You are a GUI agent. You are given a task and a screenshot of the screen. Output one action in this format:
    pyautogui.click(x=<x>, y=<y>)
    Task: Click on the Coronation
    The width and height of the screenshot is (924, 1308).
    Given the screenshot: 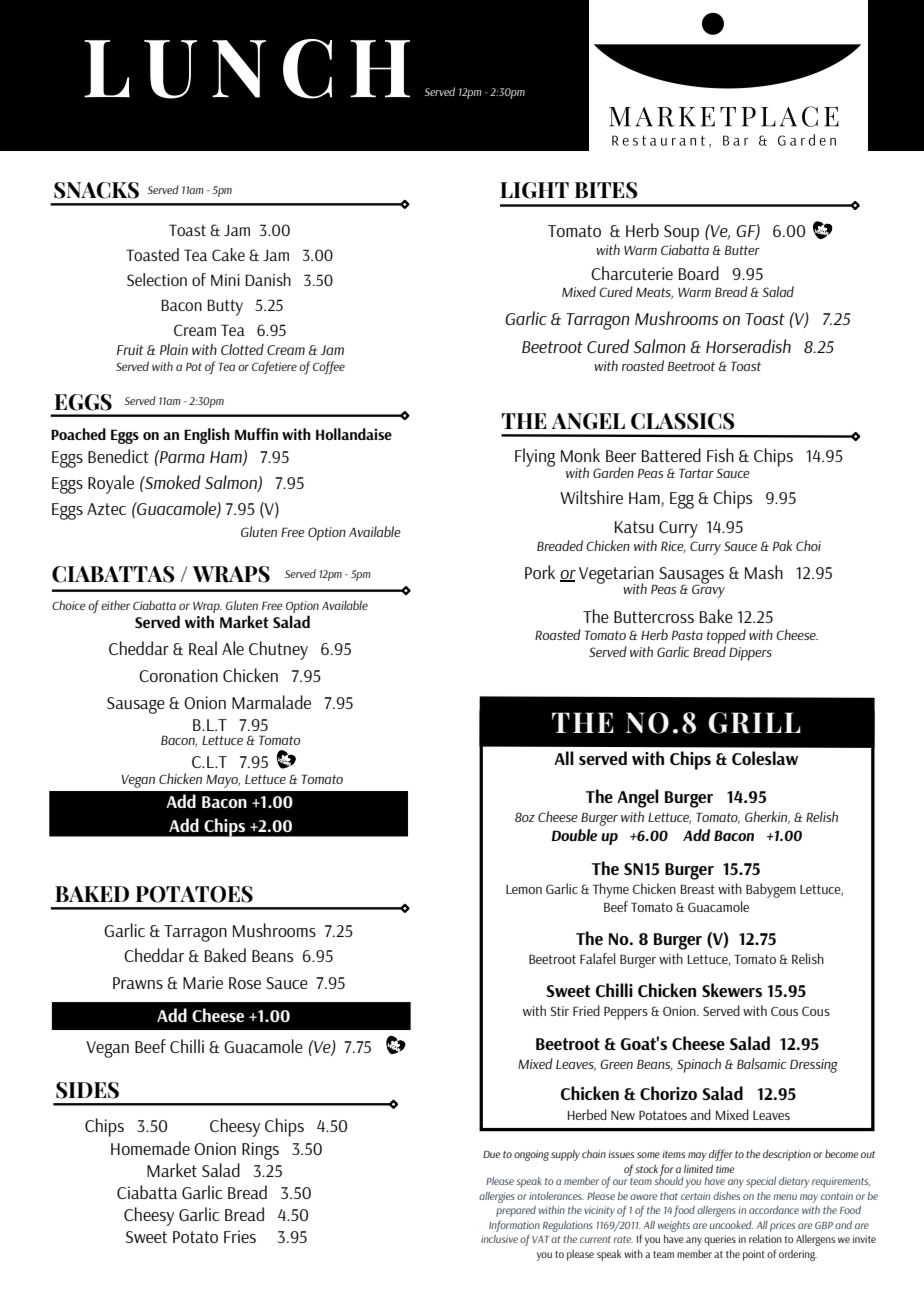 What is the action you would take?
    pyautogui.click(x=178, y=675)
